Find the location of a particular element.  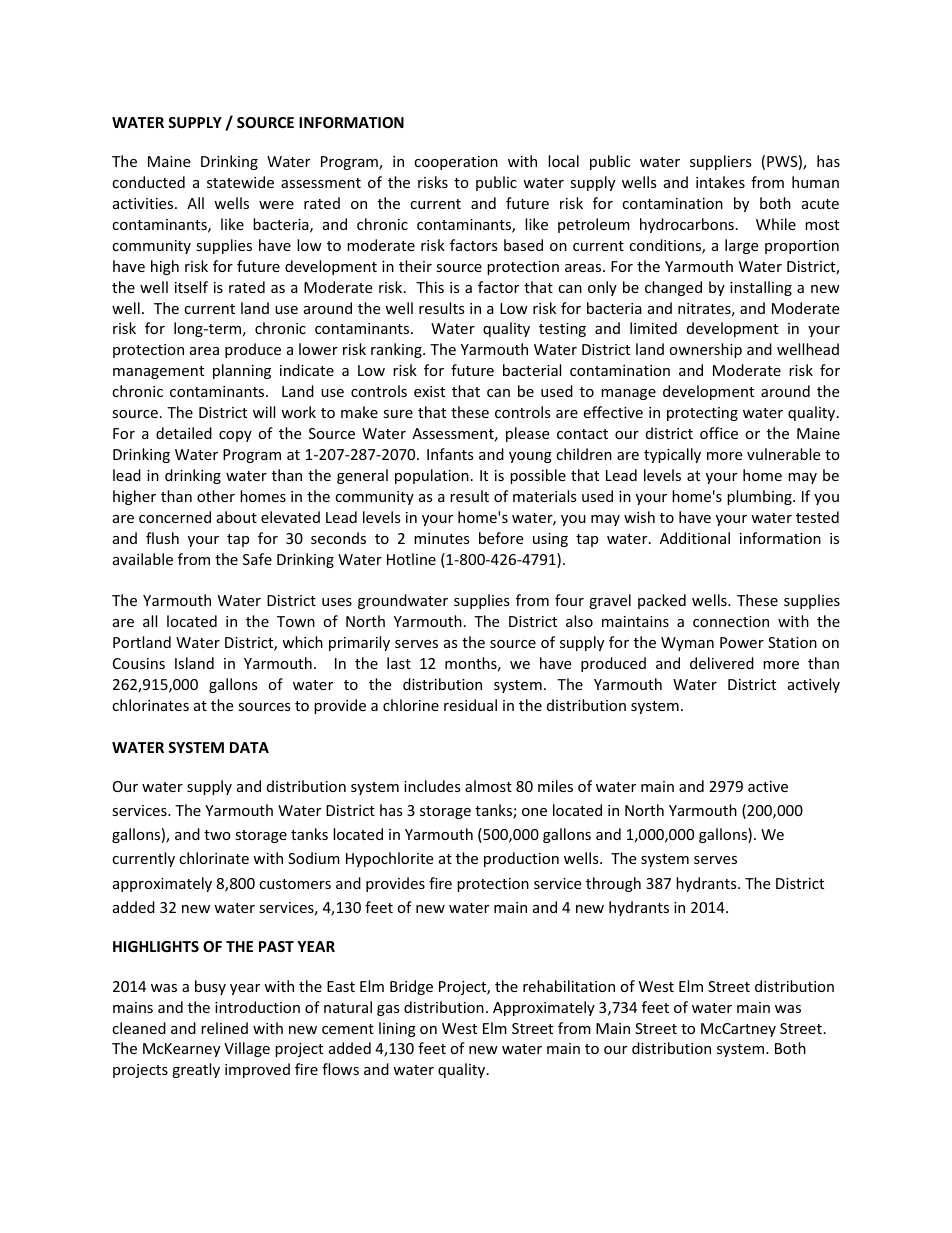

cooperation is located at coordinates (456, 163).
